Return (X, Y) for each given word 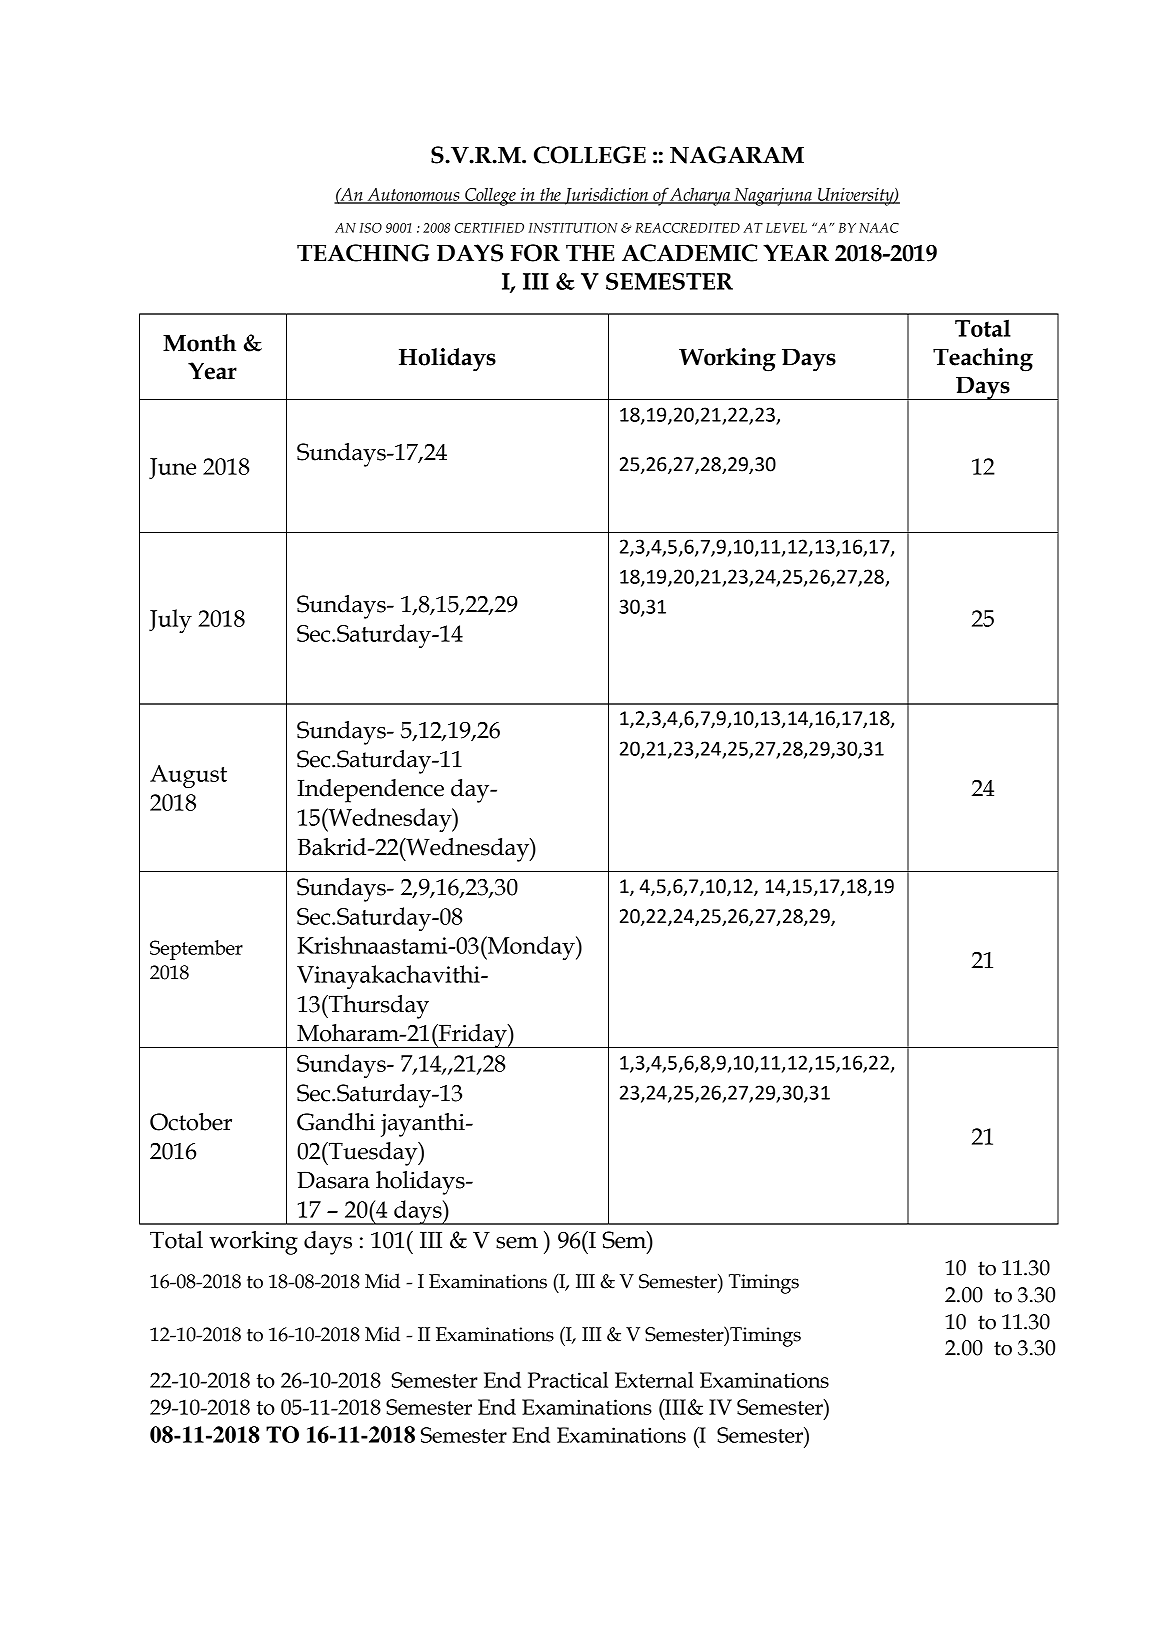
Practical (568, 1379)
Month (199, 343)
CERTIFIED (489, 228)
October (191, 1122)
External (654, 1379)
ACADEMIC (689, 253)
